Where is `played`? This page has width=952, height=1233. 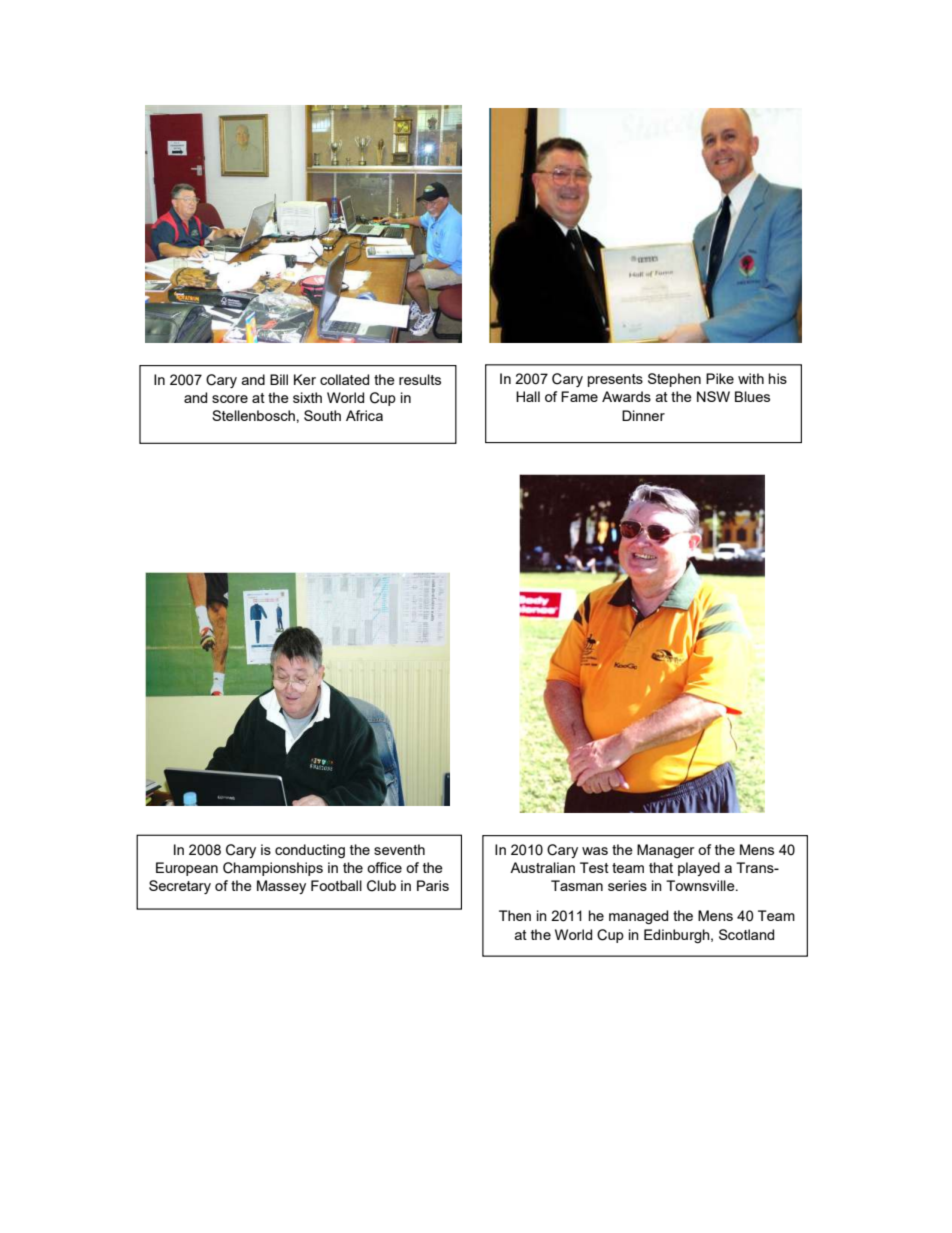 played is located at coordinates (699, 869).
